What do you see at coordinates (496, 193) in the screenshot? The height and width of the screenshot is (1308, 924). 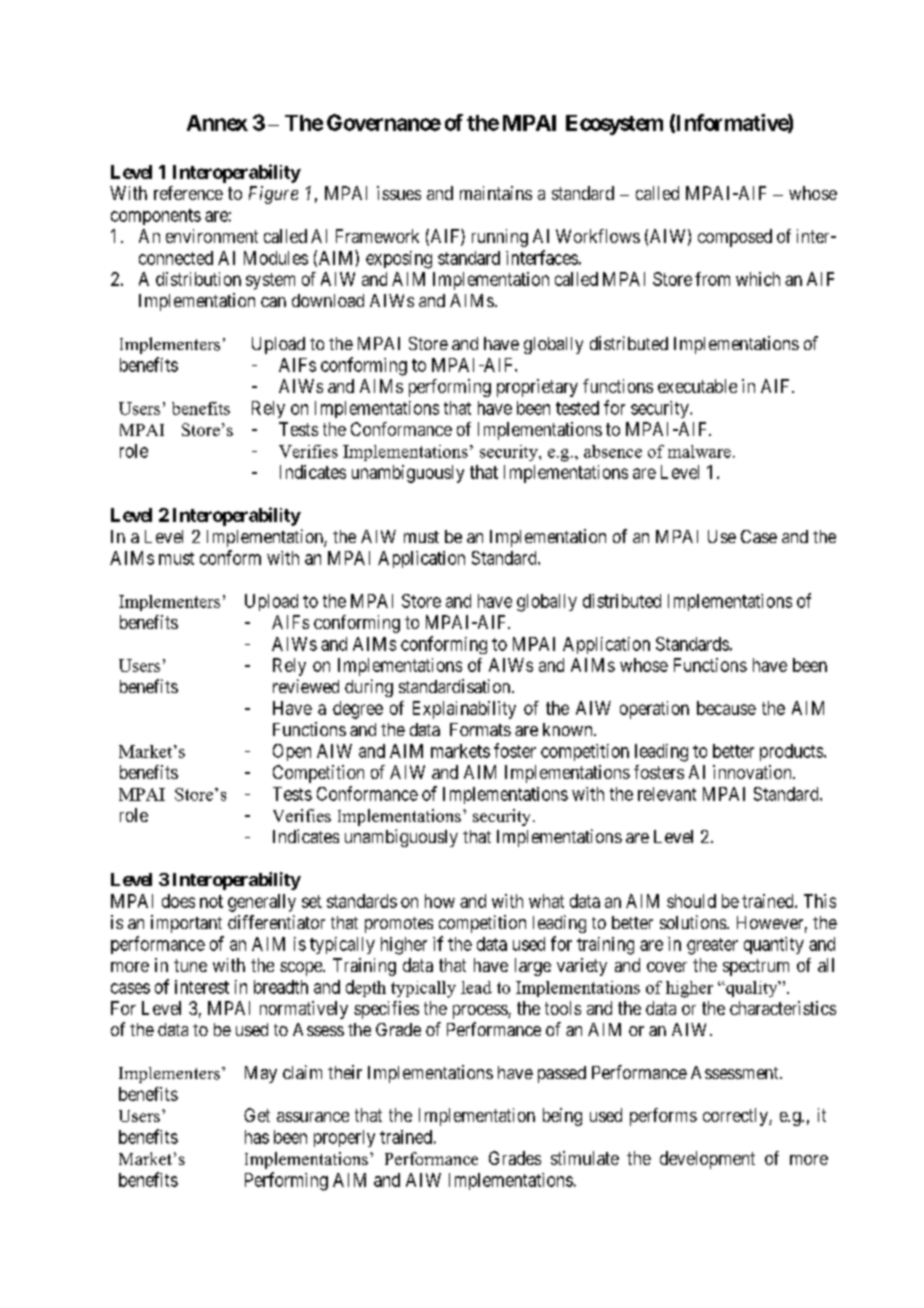 I see `maintains` at bounding box center [496, 193].
